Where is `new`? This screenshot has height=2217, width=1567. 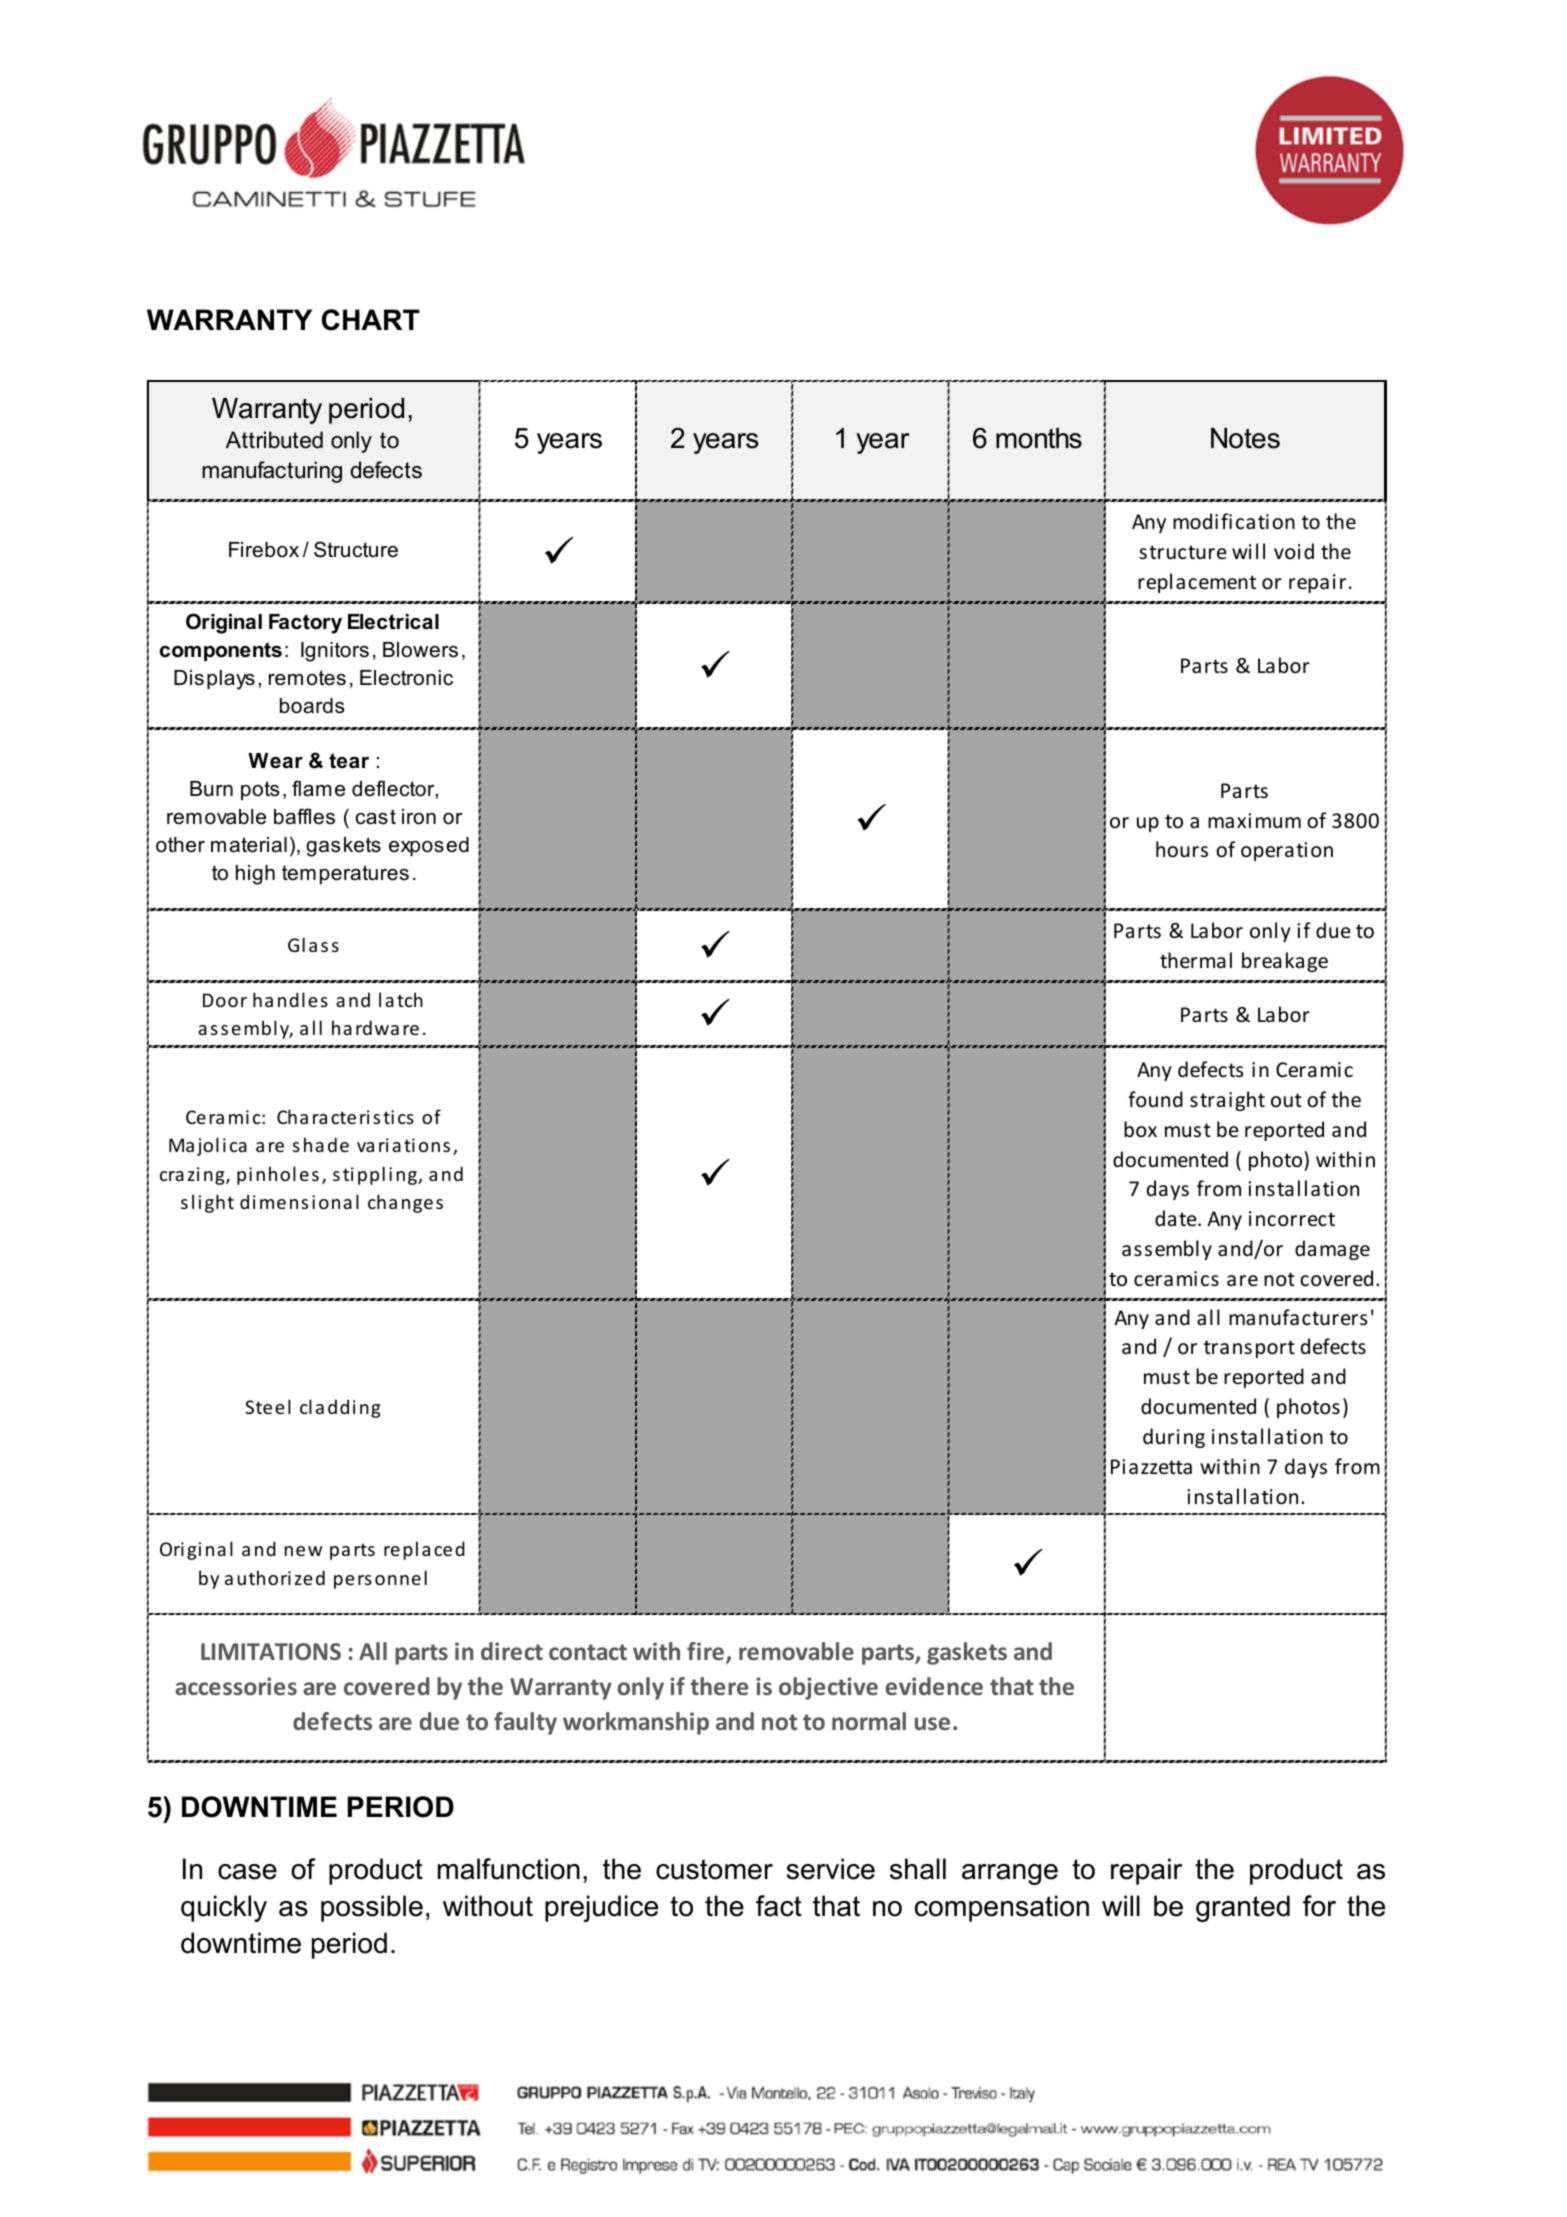
new is located at coordinates (303, 1551).
